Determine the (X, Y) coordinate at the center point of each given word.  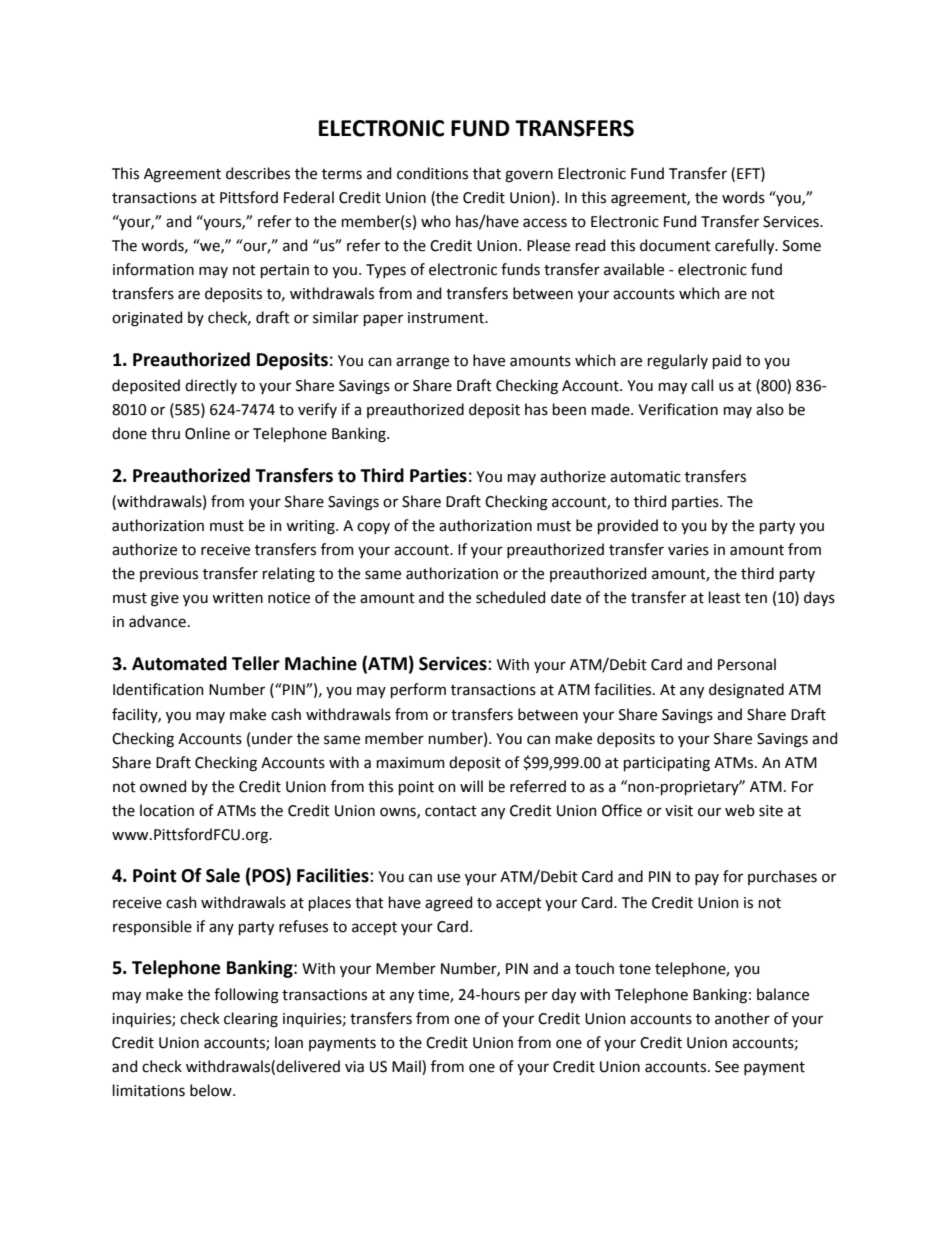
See (727, 1067)
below (212, 1090)
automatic (645, 477)
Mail (407, 1067)
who (436, 221)
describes (258, 173)
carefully (746, 246)
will (471, 786)
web (740, 810)
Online (207, 433)
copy (373, 528)
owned (163, 786)
